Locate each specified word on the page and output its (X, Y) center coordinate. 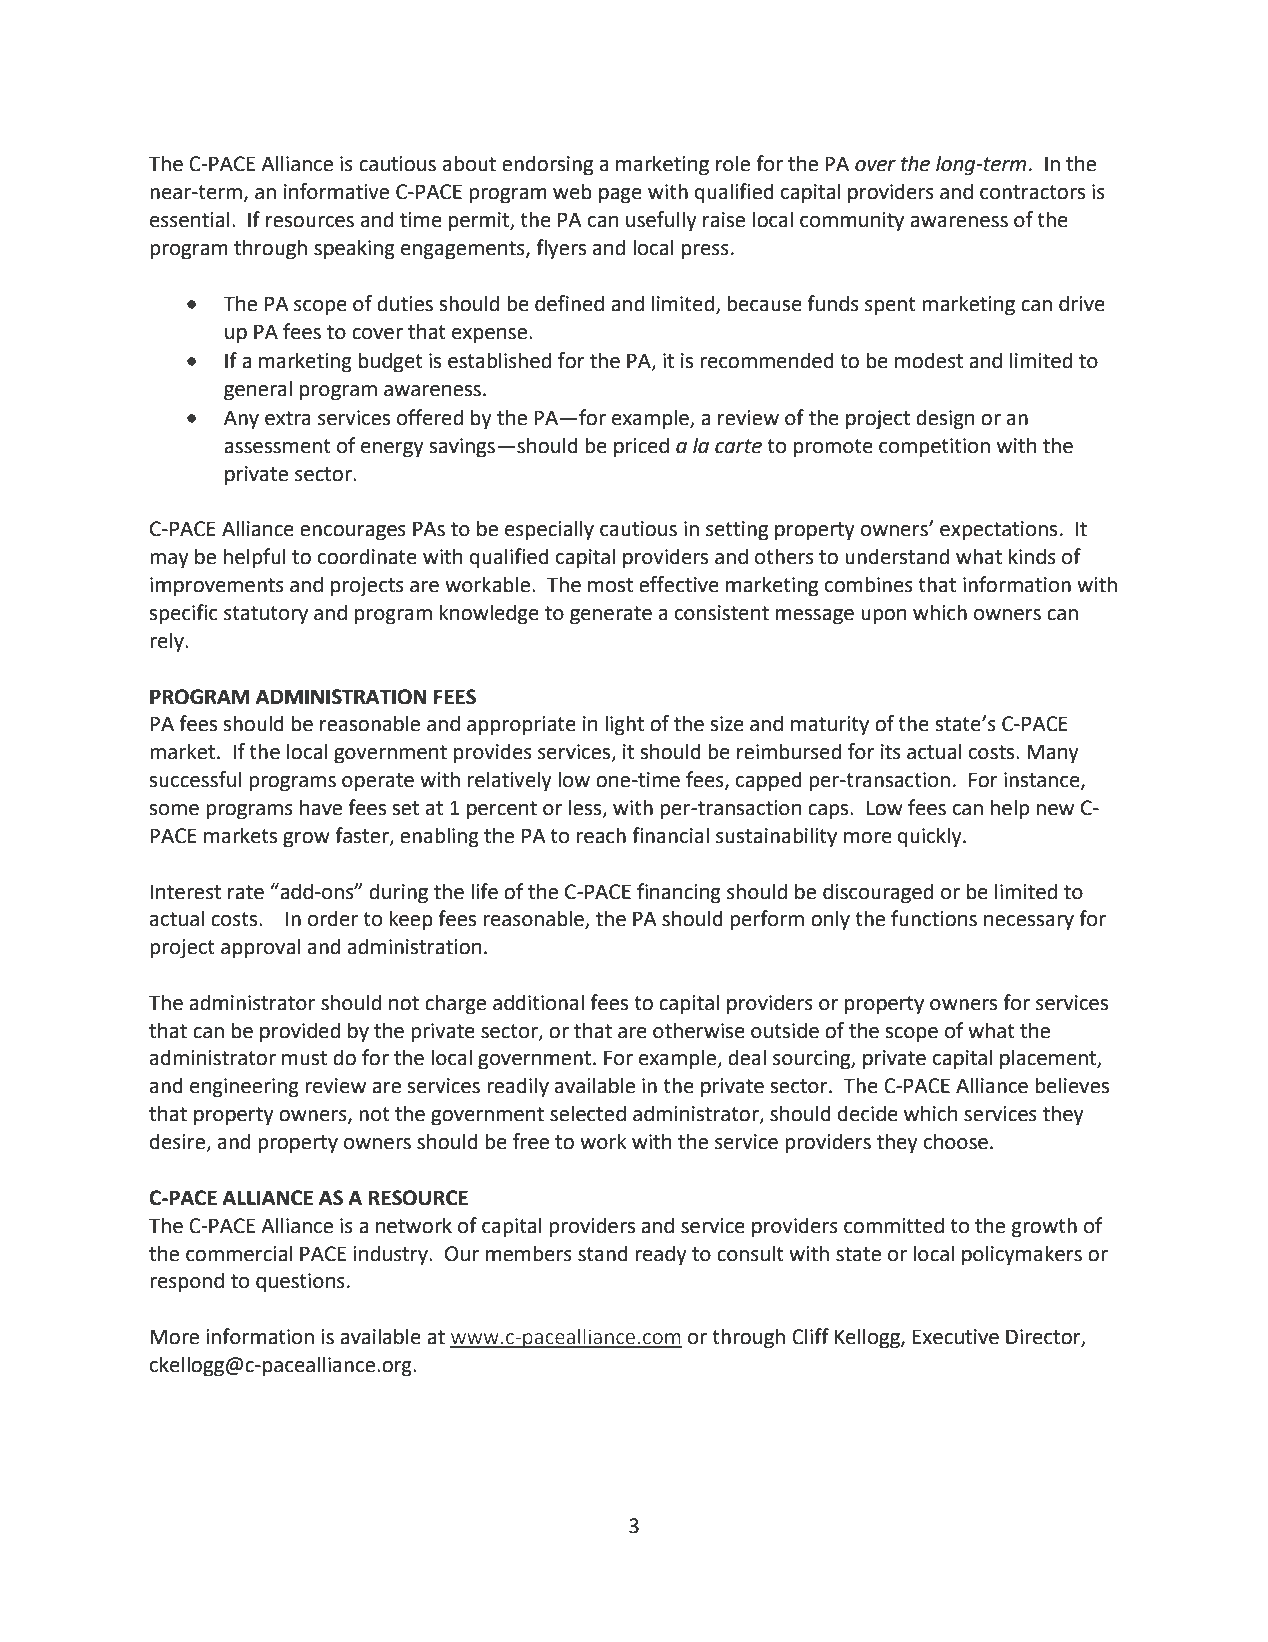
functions (934, 918)
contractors (1032, 192)
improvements (217, 587)
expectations (998, 531)
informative (336, 191)
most (610, 585)
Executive (955, 1337)
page (620, 196)
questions (300, 1283)
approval (260, 948)
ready (661, 1255)
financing (679, 893)
